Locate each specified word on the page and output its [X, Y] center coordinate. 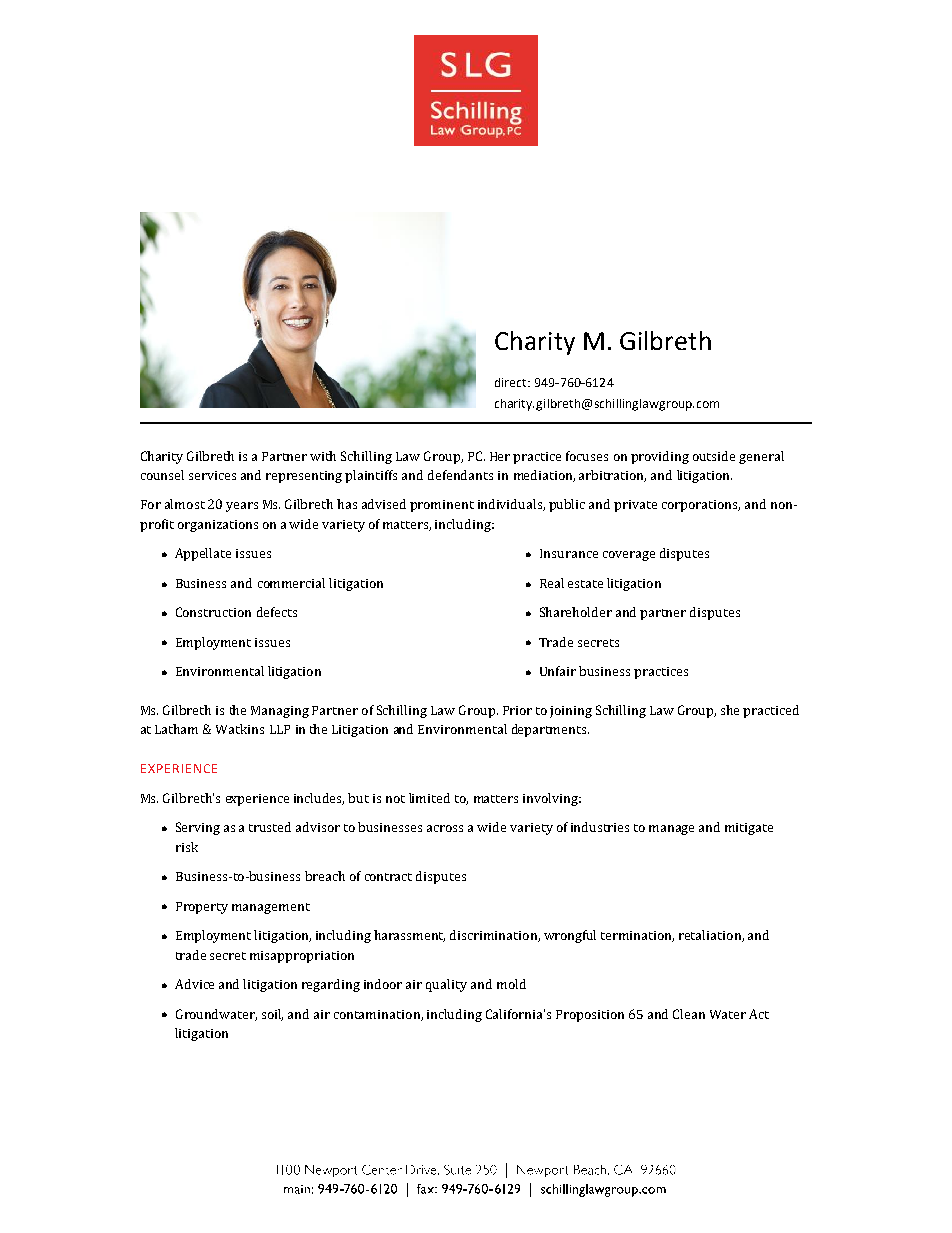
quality [446, 985]
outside [714, 456]
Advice [194, 984]
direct [512, 382]
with [323, 456]
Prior [517, 710]
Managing [280, 712]
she [730, 710]
